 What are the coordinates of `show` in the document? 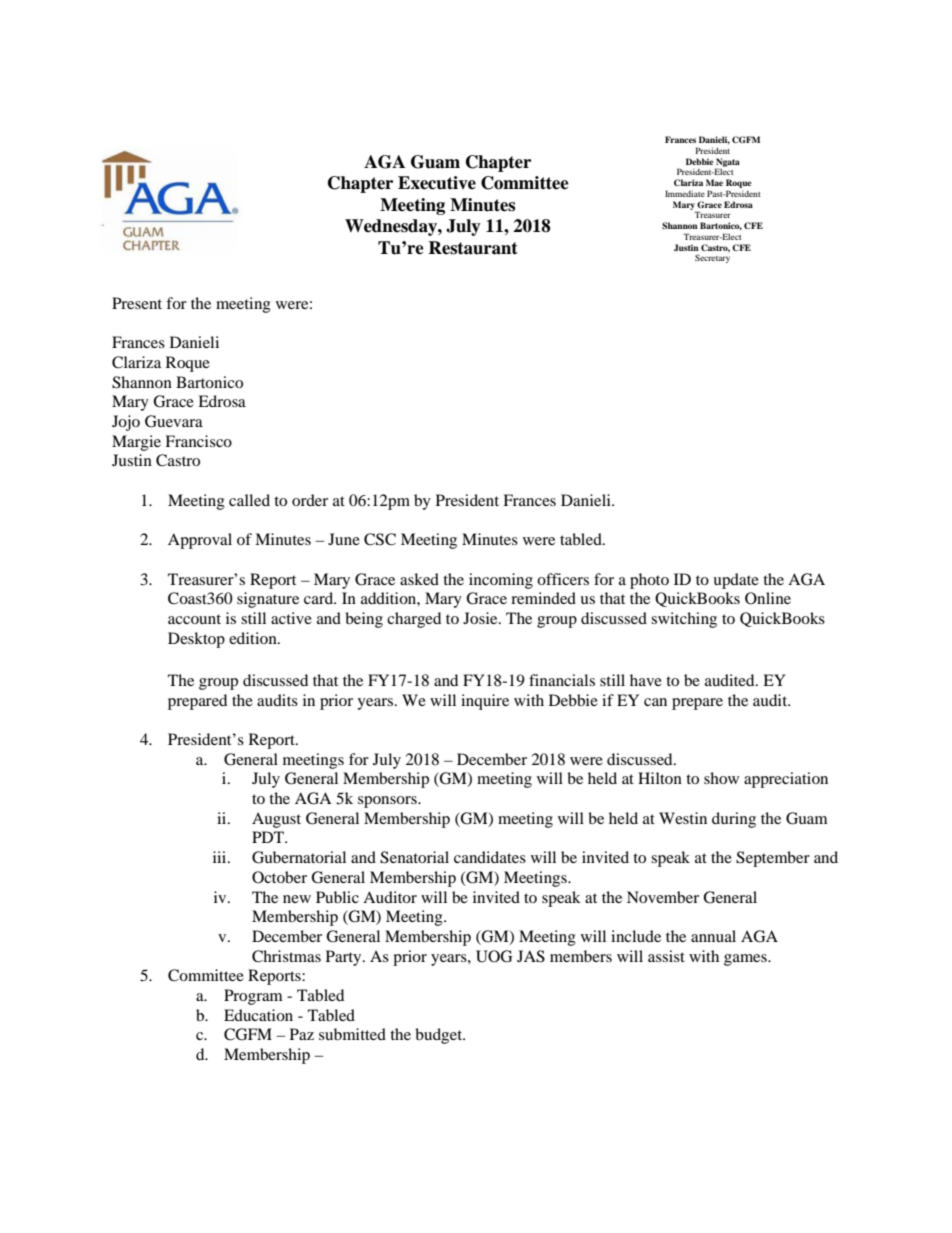 It's located at (721, 778).
